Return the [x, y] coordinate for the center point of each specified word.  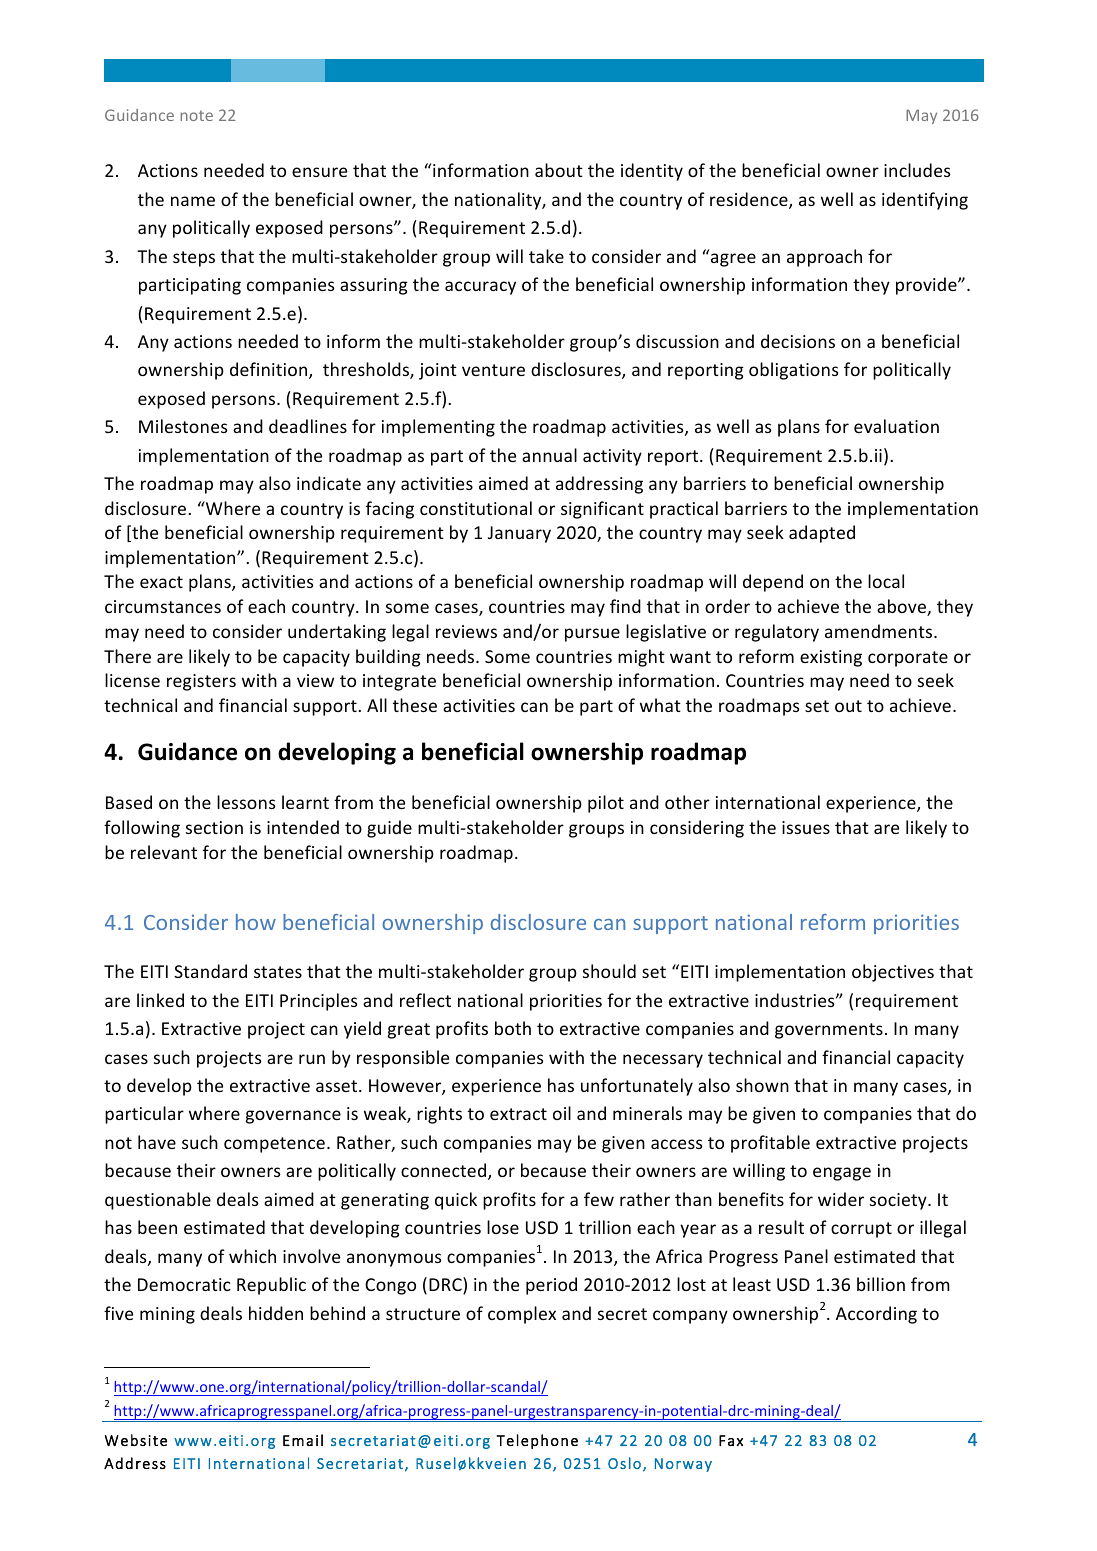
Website [136, 1440]
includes [917, 170]
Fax [731, 1440]
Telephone [537, 1441]
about [559, 170]
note [196, 115]
